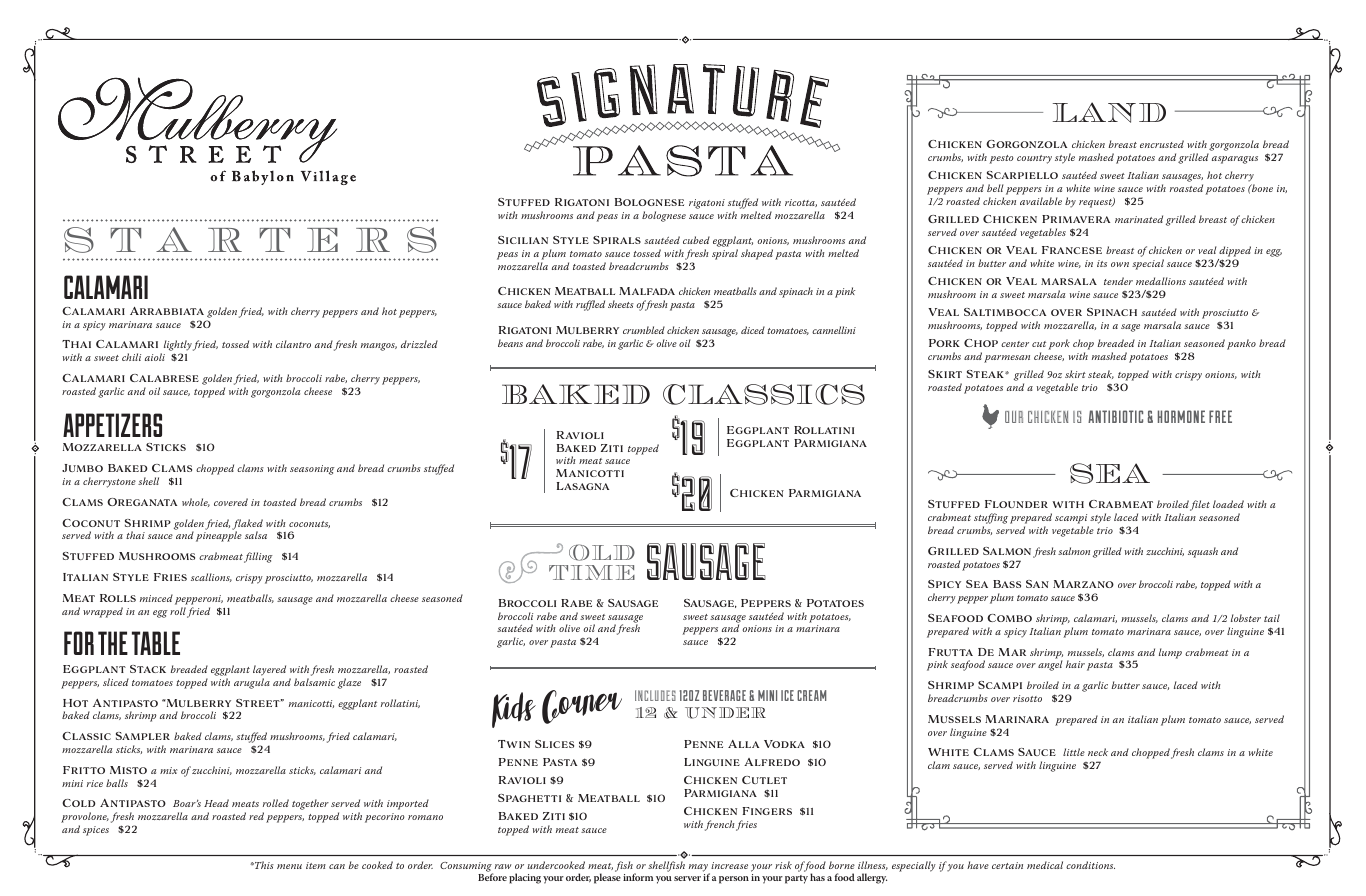 The width and height of the screenshot is (1366, 896). Describe the element at coordinates (1090, 865) in the screenshot. I see `conditions` at that location.
